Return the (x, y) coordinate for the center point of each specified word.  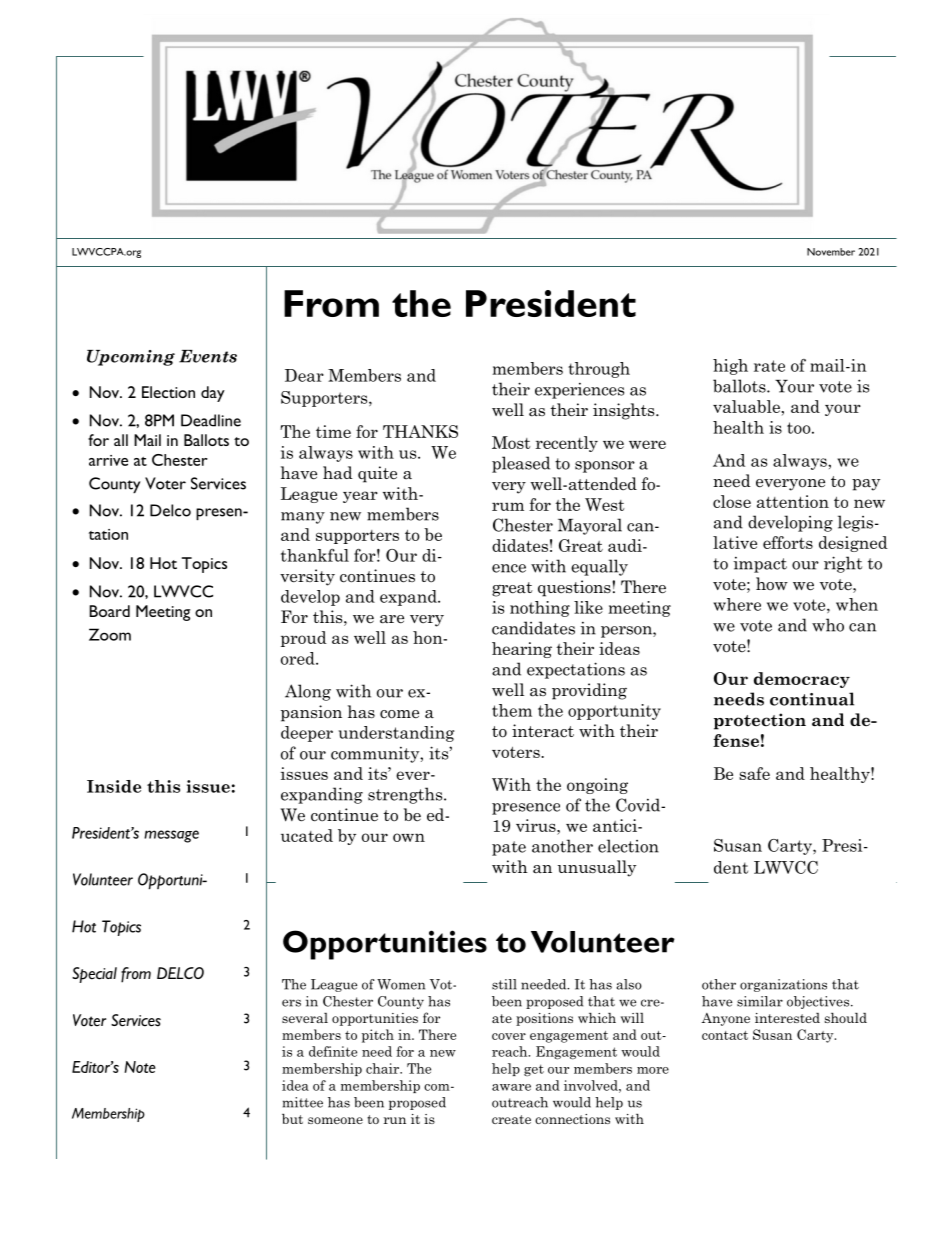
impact (760, 565)
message (171, 836)
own (409, 837)
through (599, 370)
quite (377, 474)
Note (140, 1067)
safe (754, 773)
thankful (315, 555)
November (831, 252)
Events (208, 356)
